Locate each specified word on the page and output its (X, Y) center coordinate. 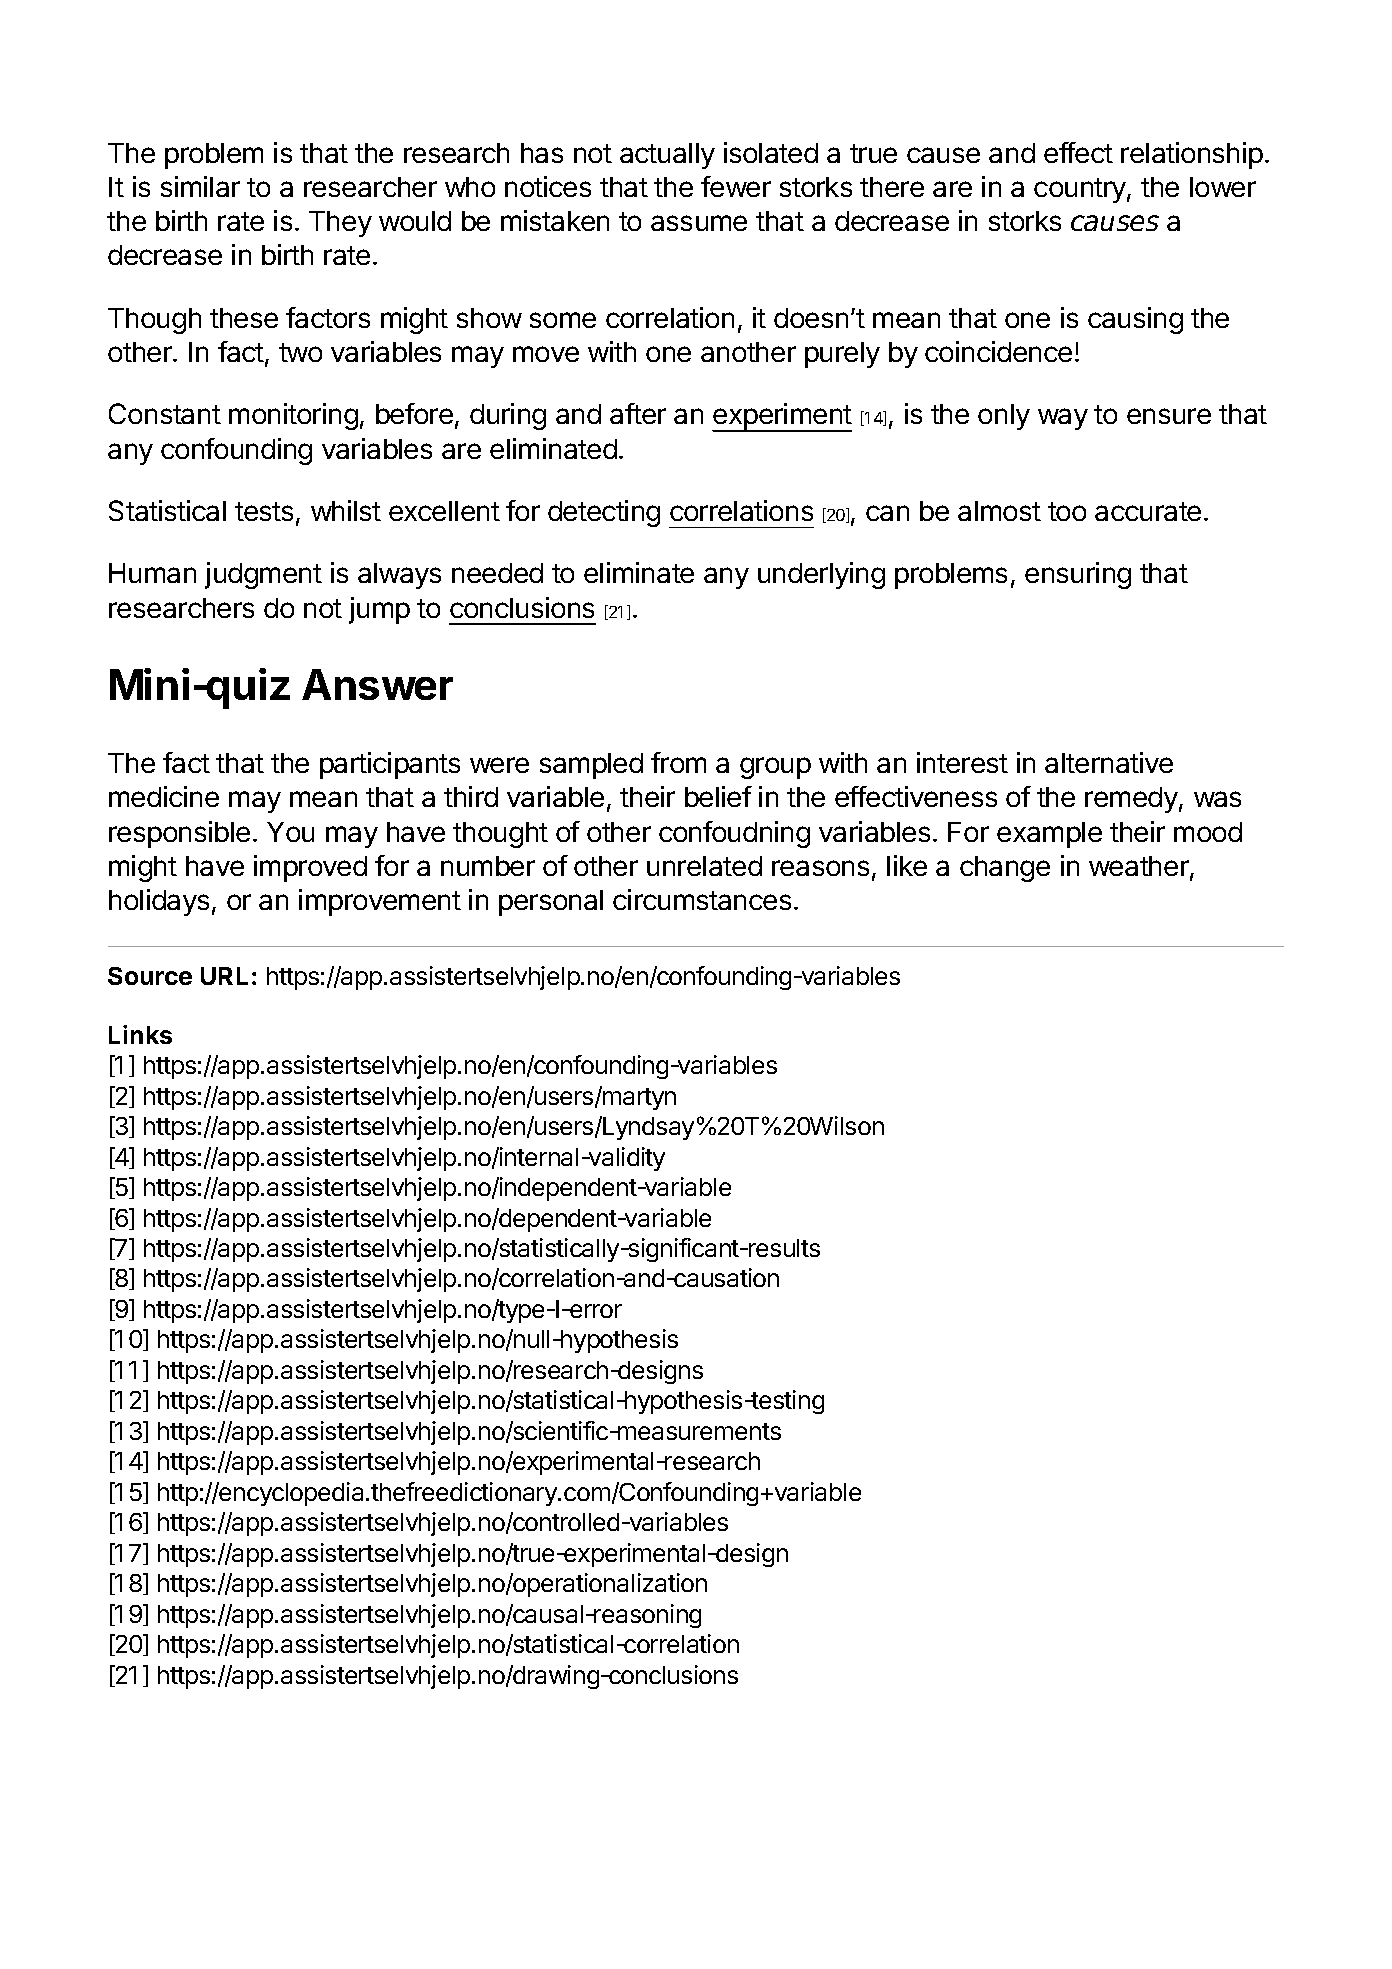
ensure (1169, 416)
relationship (1192, 155)
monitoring (293, 416)
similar (200, 186)
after (638, 413)
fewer (736, 186)
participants (390, 765)
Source (150, 976)
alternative (1109, 762)
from (678, 762)
